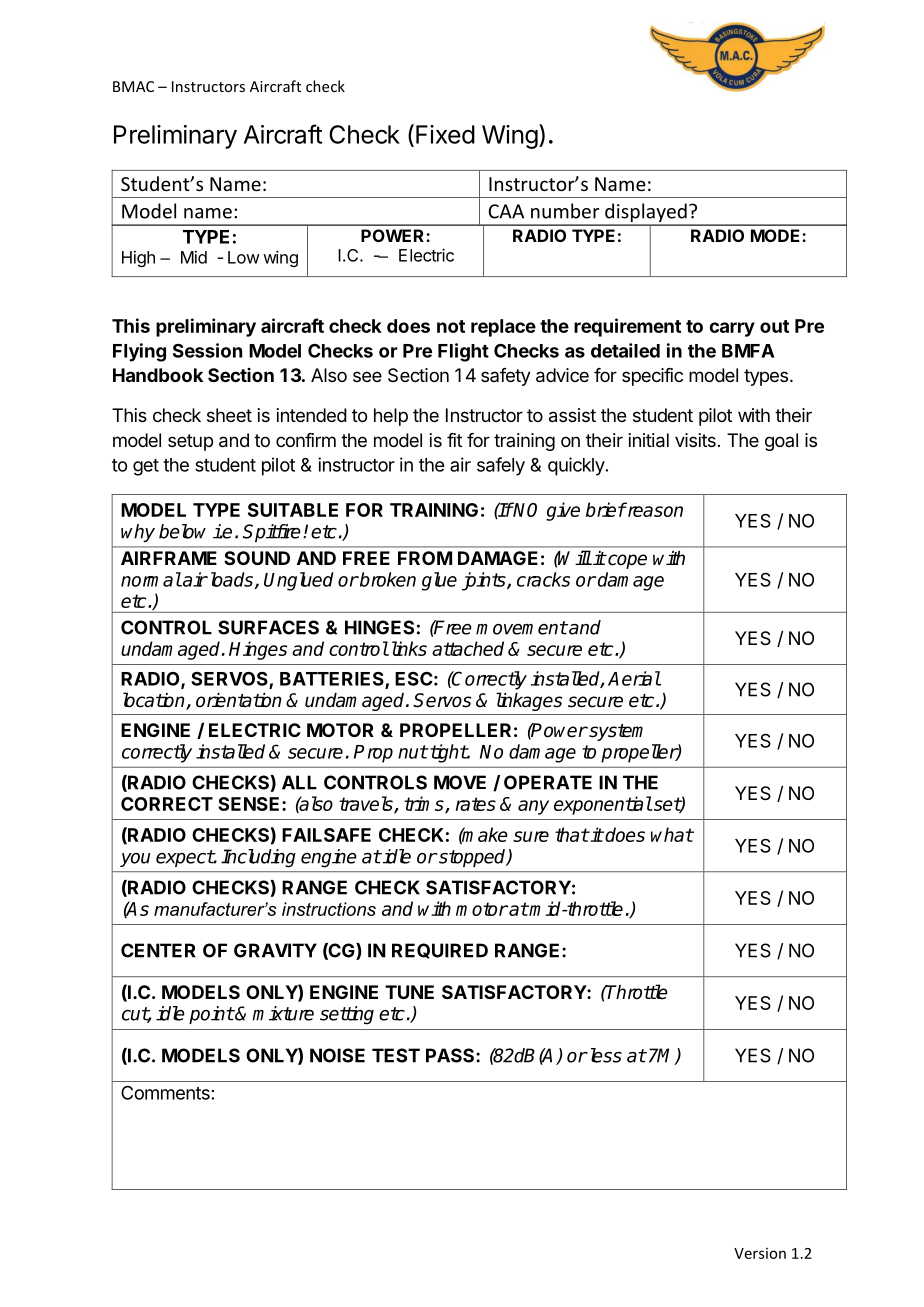 This image has width=924, height=1307. I want to click on orientation, so click(238, 700).
